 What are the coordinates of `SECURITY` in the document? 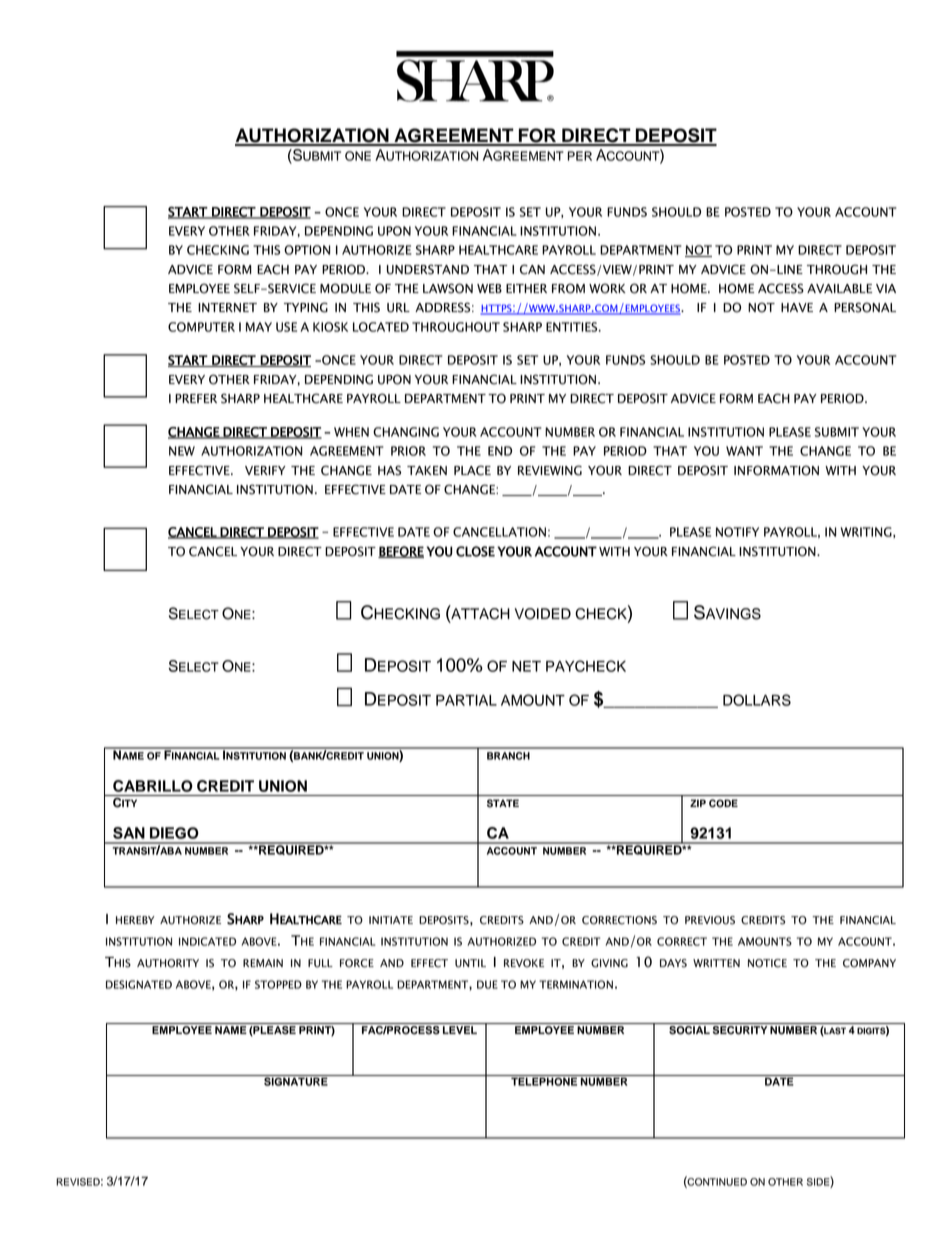 It's located at (740, 1030).
